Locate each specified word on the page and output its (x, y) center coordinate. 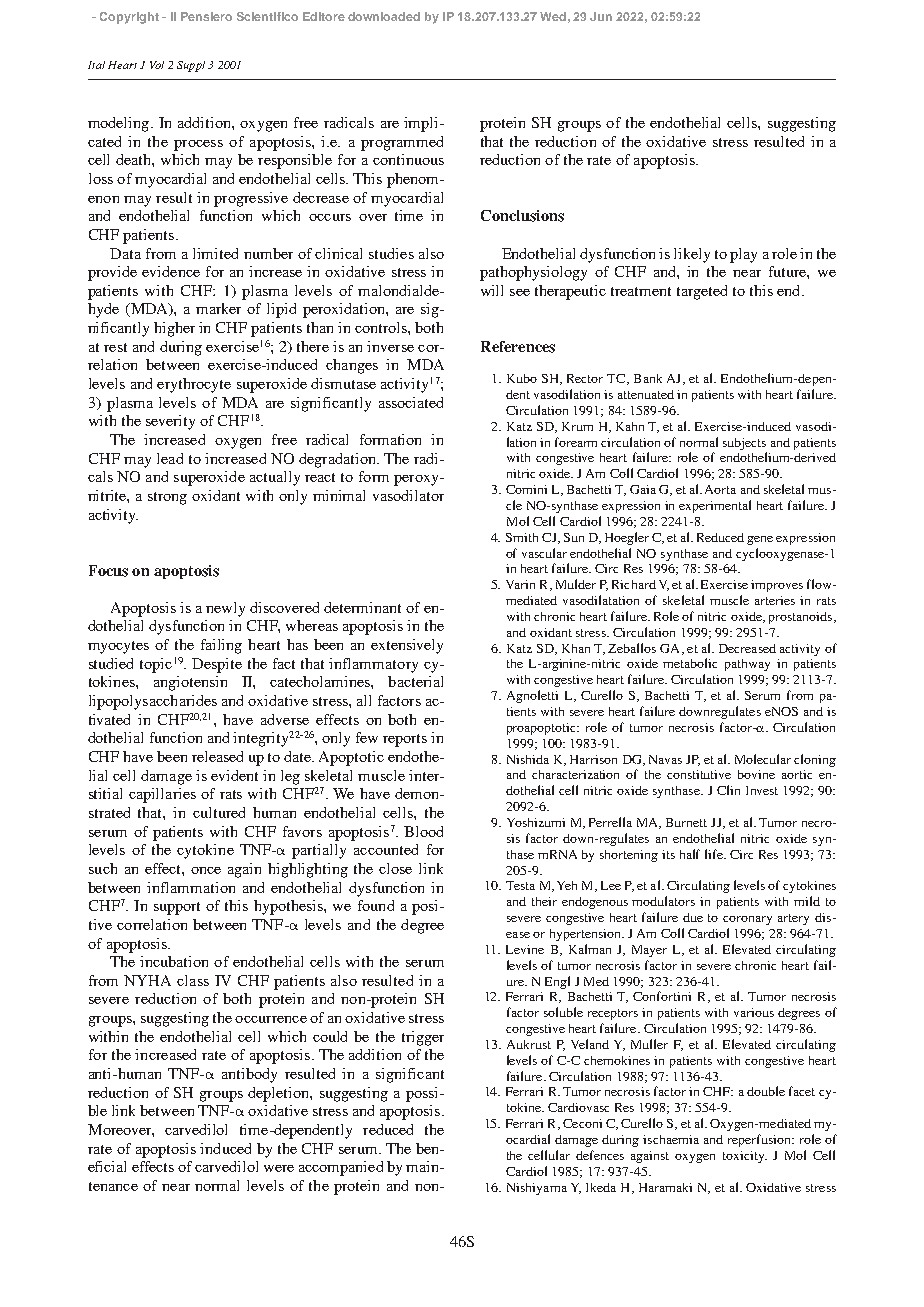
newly (225, 609)
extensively (407, 646)
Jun (601, 16)
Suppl (191, 66)
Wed (553, 16)
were (279, 1168)
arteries (775, 600)
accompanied (341, 1168)
